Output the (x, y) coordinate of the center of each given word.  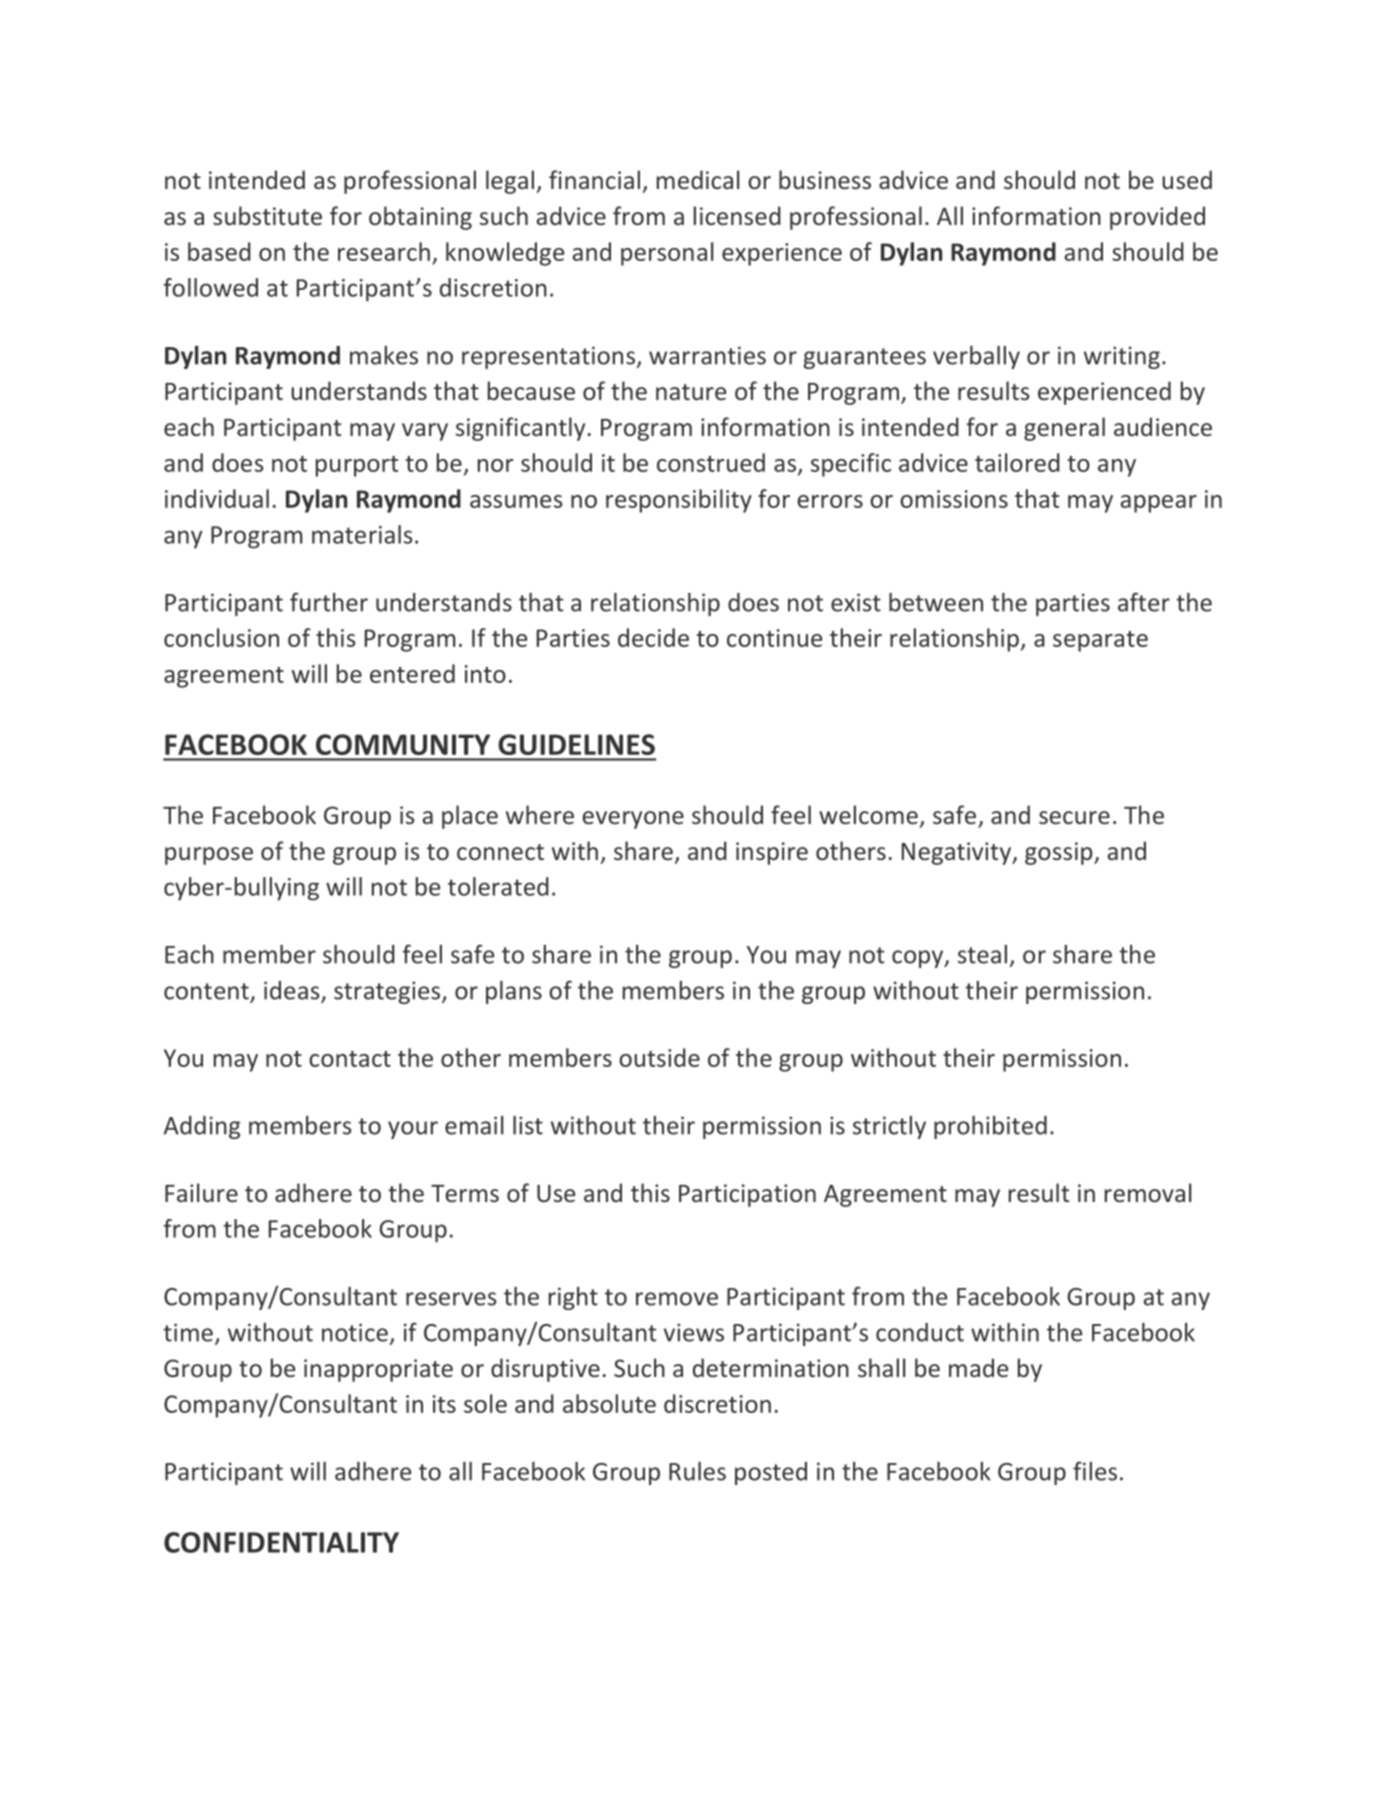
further (329, 602)
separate (1100, 641)
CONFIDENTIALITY (281, 1542)
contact (350, 1059)
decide (653, 637)
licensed (737, 215)
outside (659, 1057)
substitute (267, 215)
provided (1157, 218)
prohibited (990, 1127)
